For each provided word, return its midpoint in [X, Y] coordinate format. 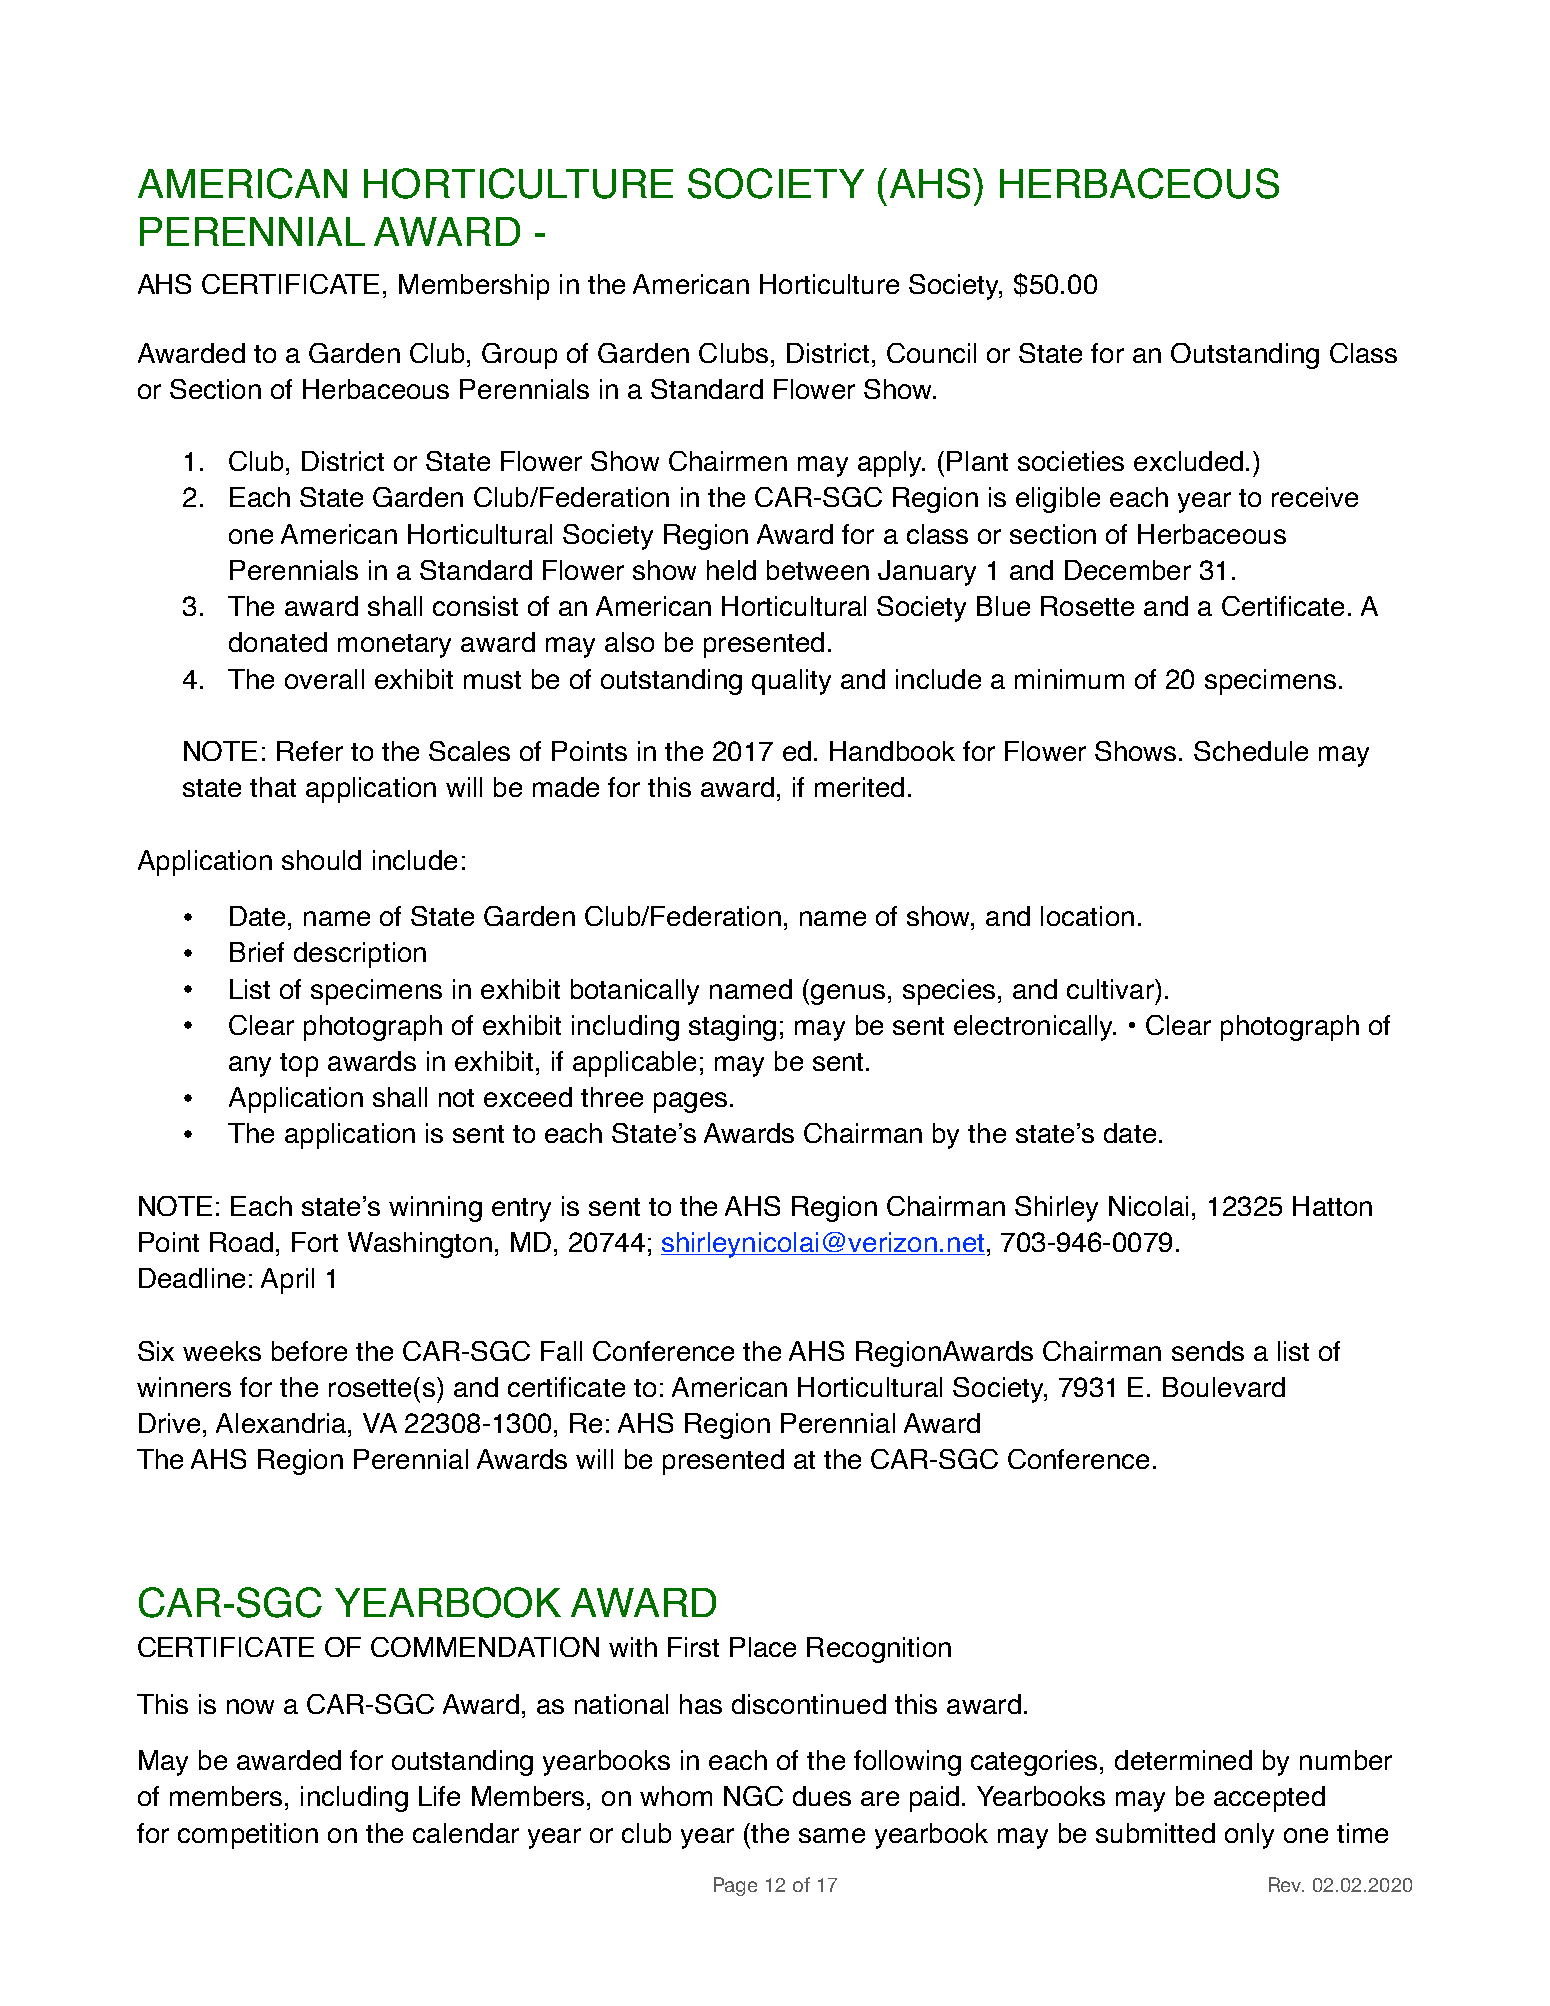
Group [519, 356]
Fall [561, 1351]
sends [1208, 1351]
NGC [753, 1796]
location [1087, 916]
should [321, 860]
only [1249, 1836]
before [309, 1351]
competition [248, 1836]
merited [859, 787]
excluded [1188, 461]
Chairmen [728, 461]
